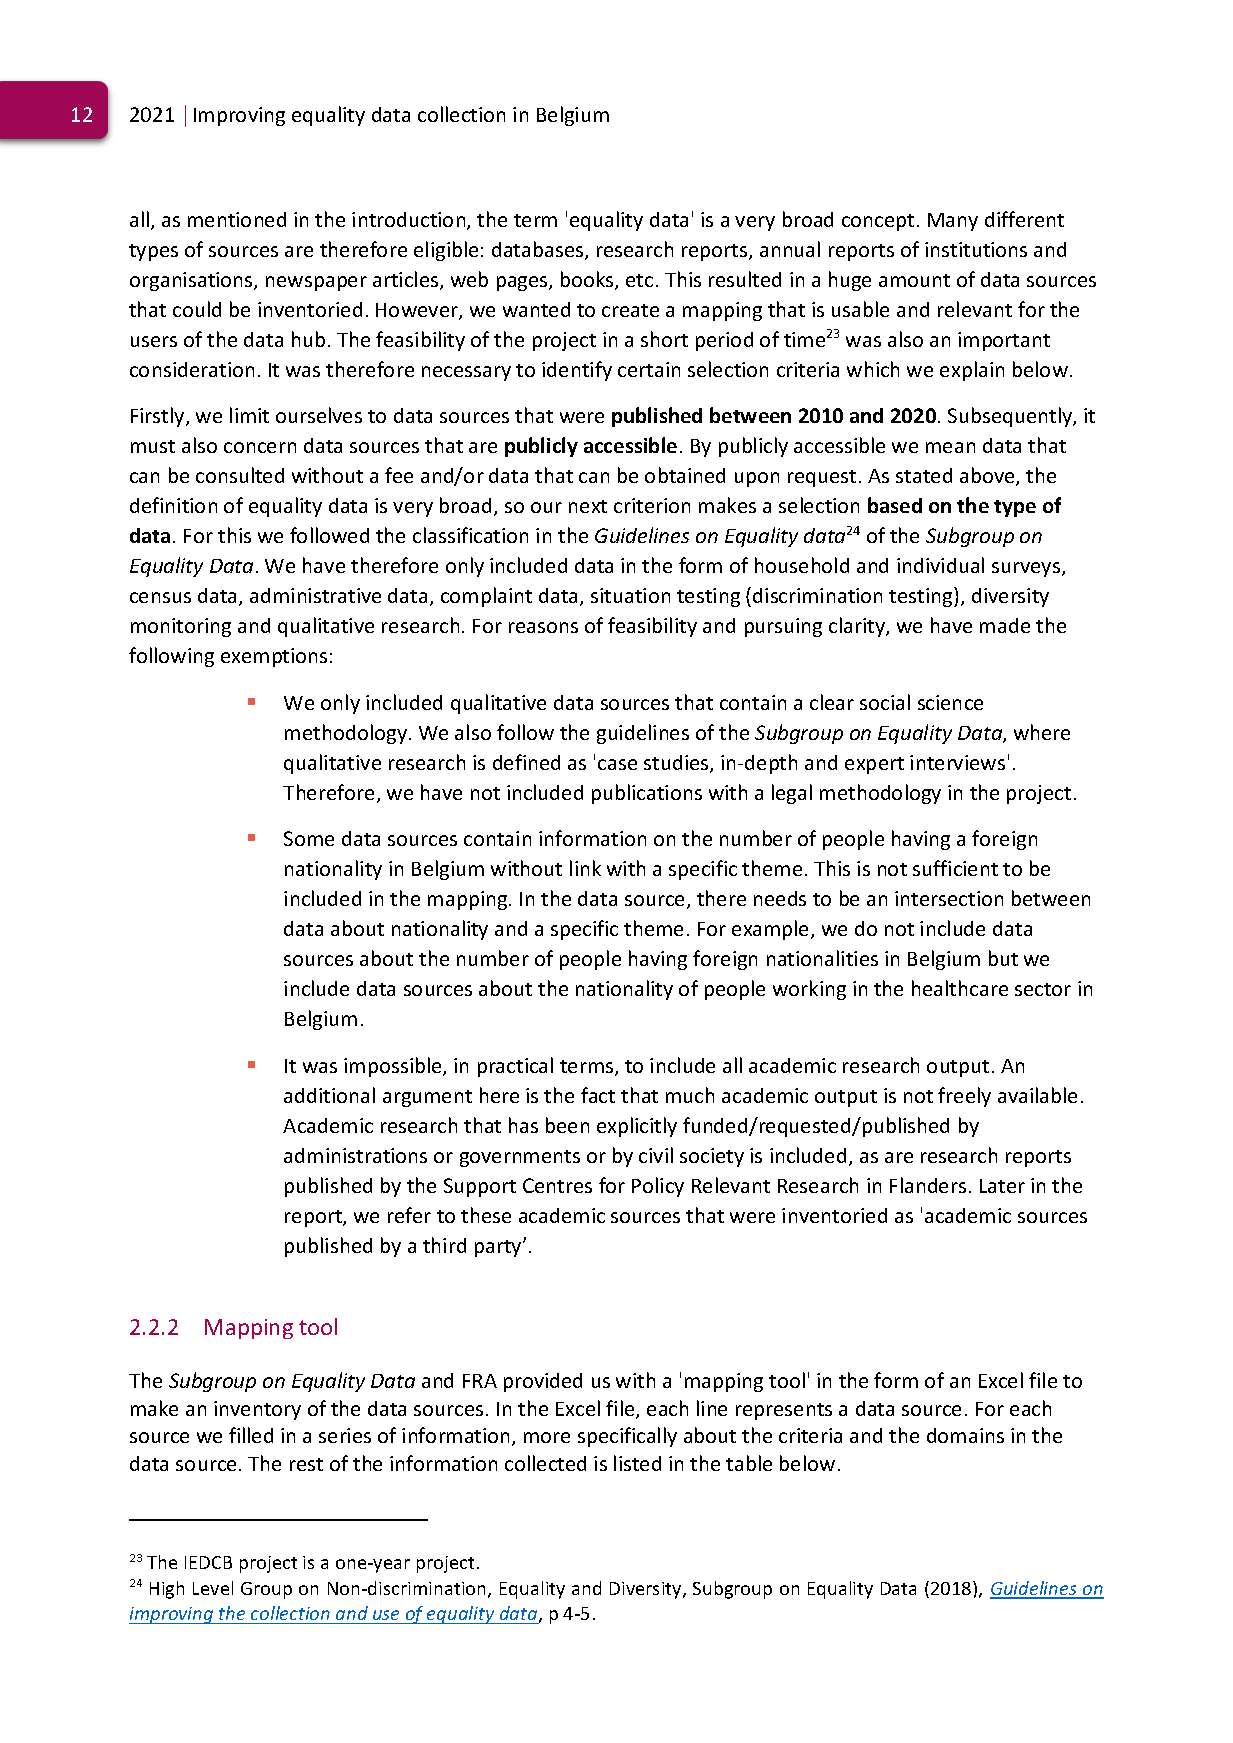 The width and height of the screenshot is (1233, 1743). Describe the element at coordinates (213, 1588) in the screenshot. I see `Level` at that location.
